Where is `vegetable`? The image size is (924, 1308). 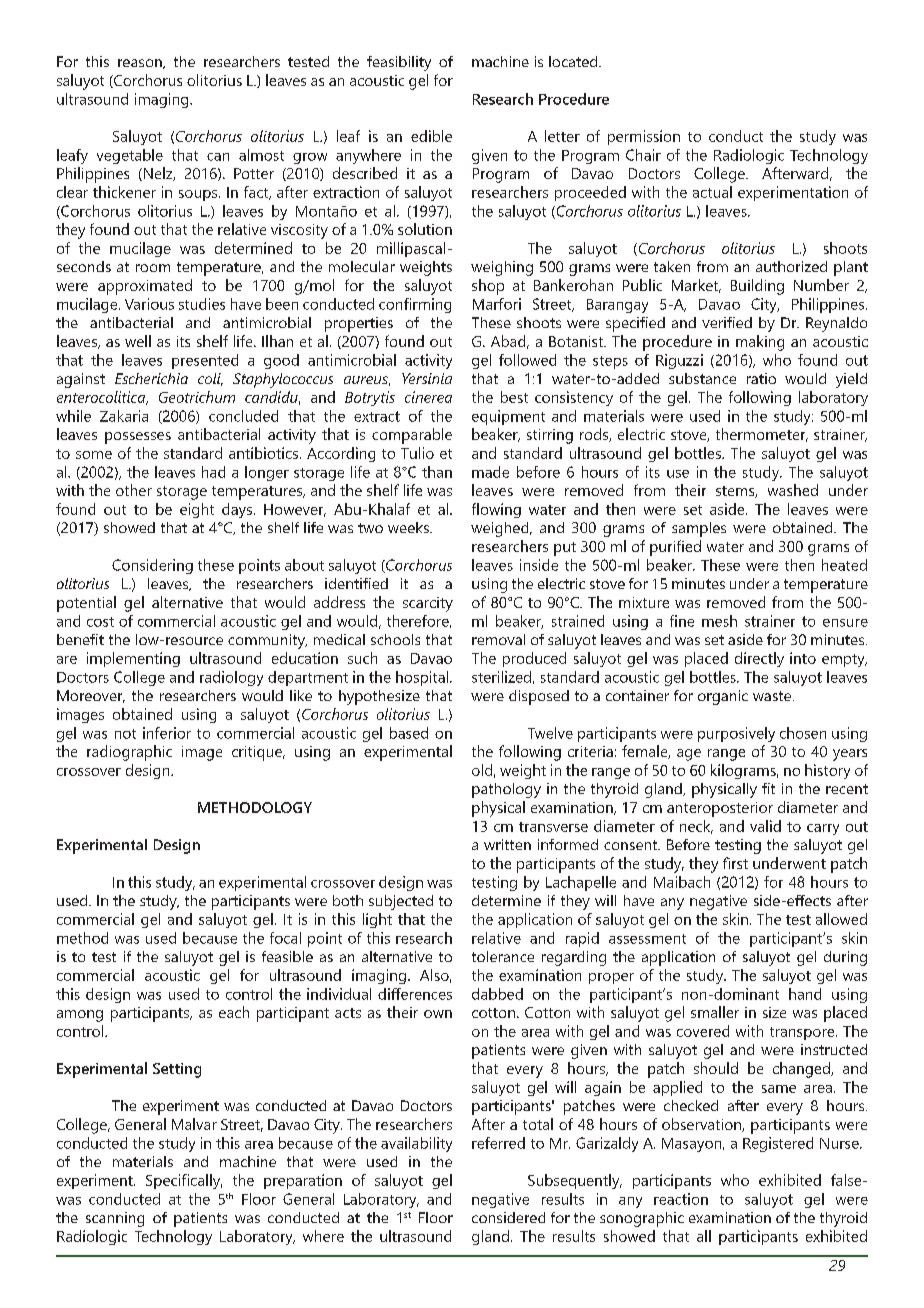 vegetable is located at coordinates (130, 156).
